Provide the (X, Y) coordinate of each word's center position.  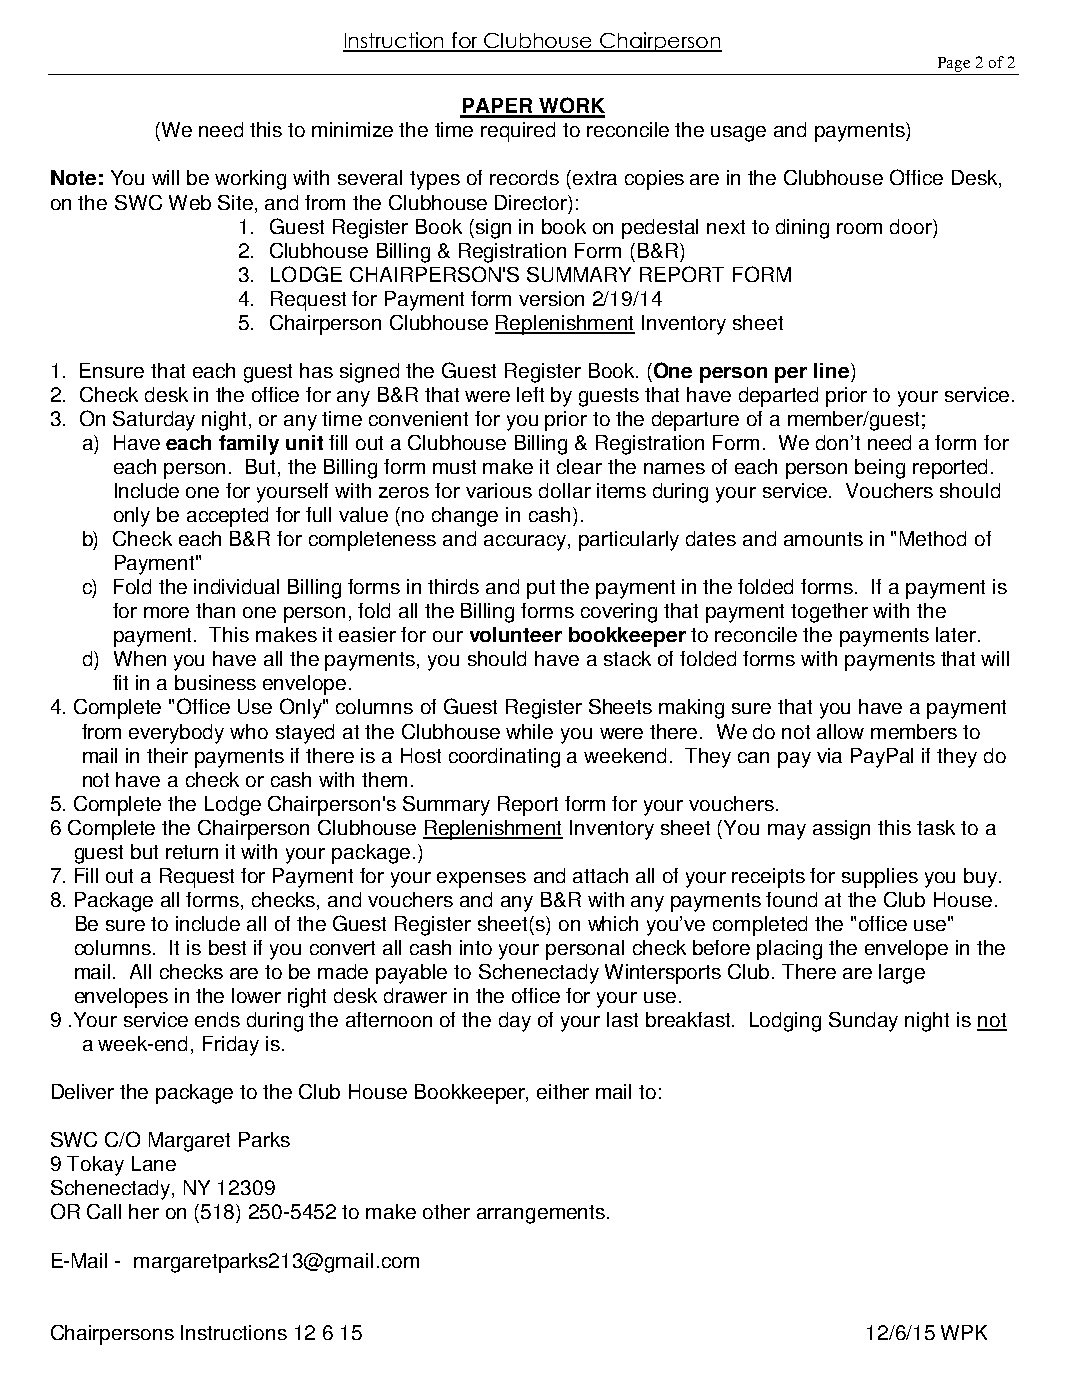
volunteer (516, 634)
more (166, 612)
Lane (154, 1163)
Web (190, 202)
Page (954, 64)
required (518, 132)
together (829, 613)
